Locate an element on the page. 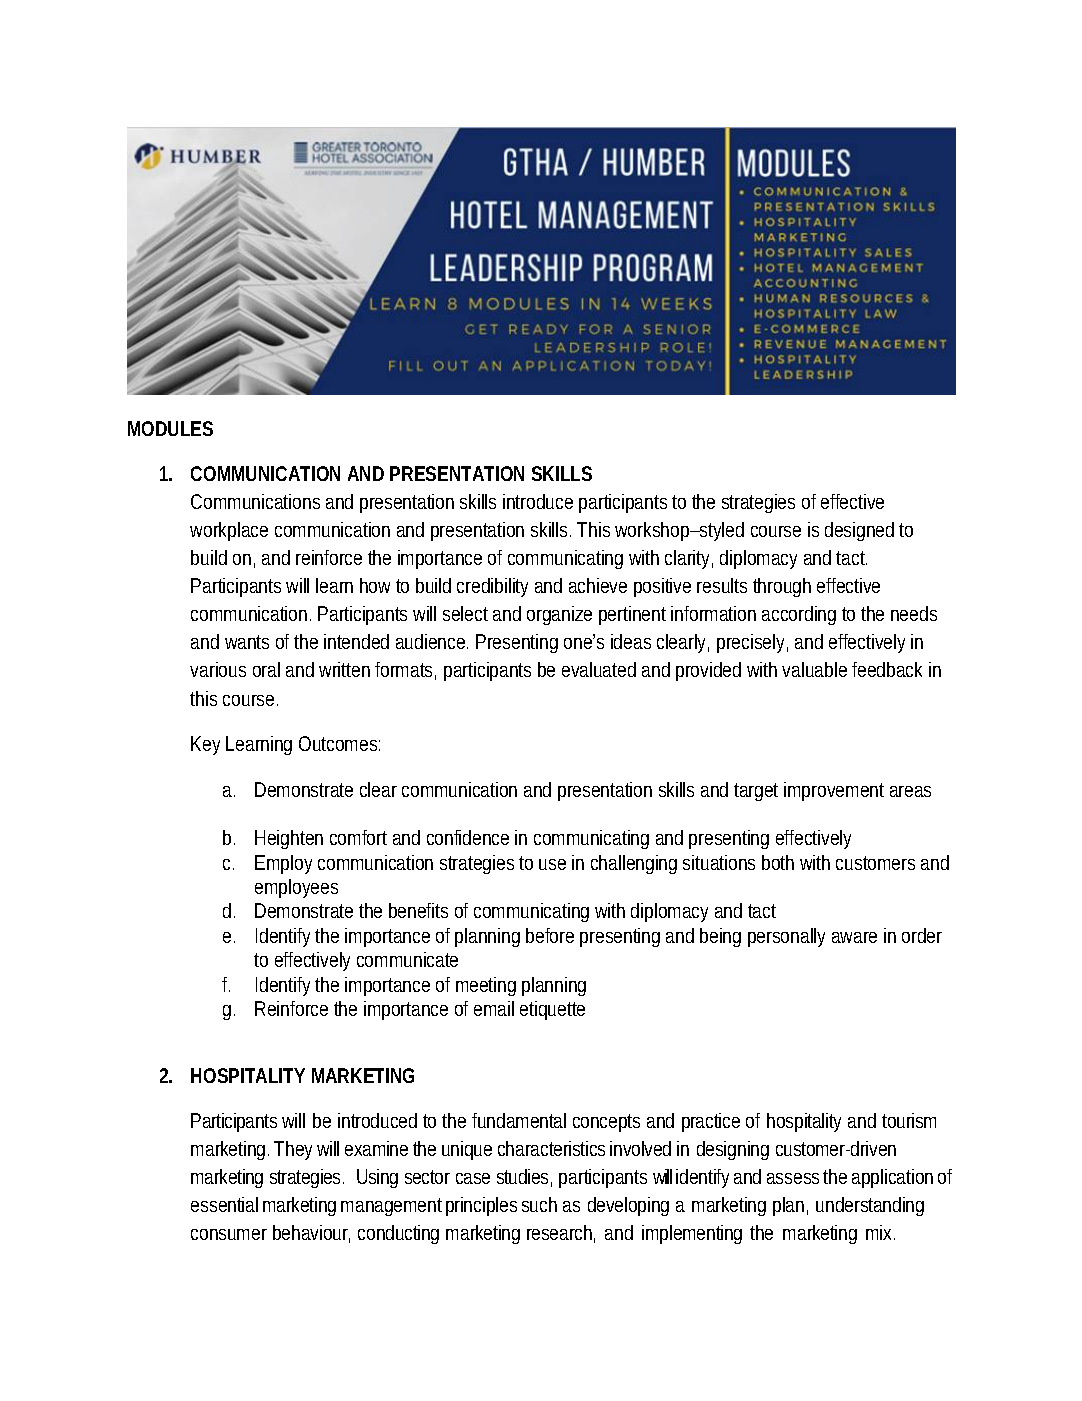 This document has width=1082, height=1401. MODULES is located at coordinates (170, 428).
